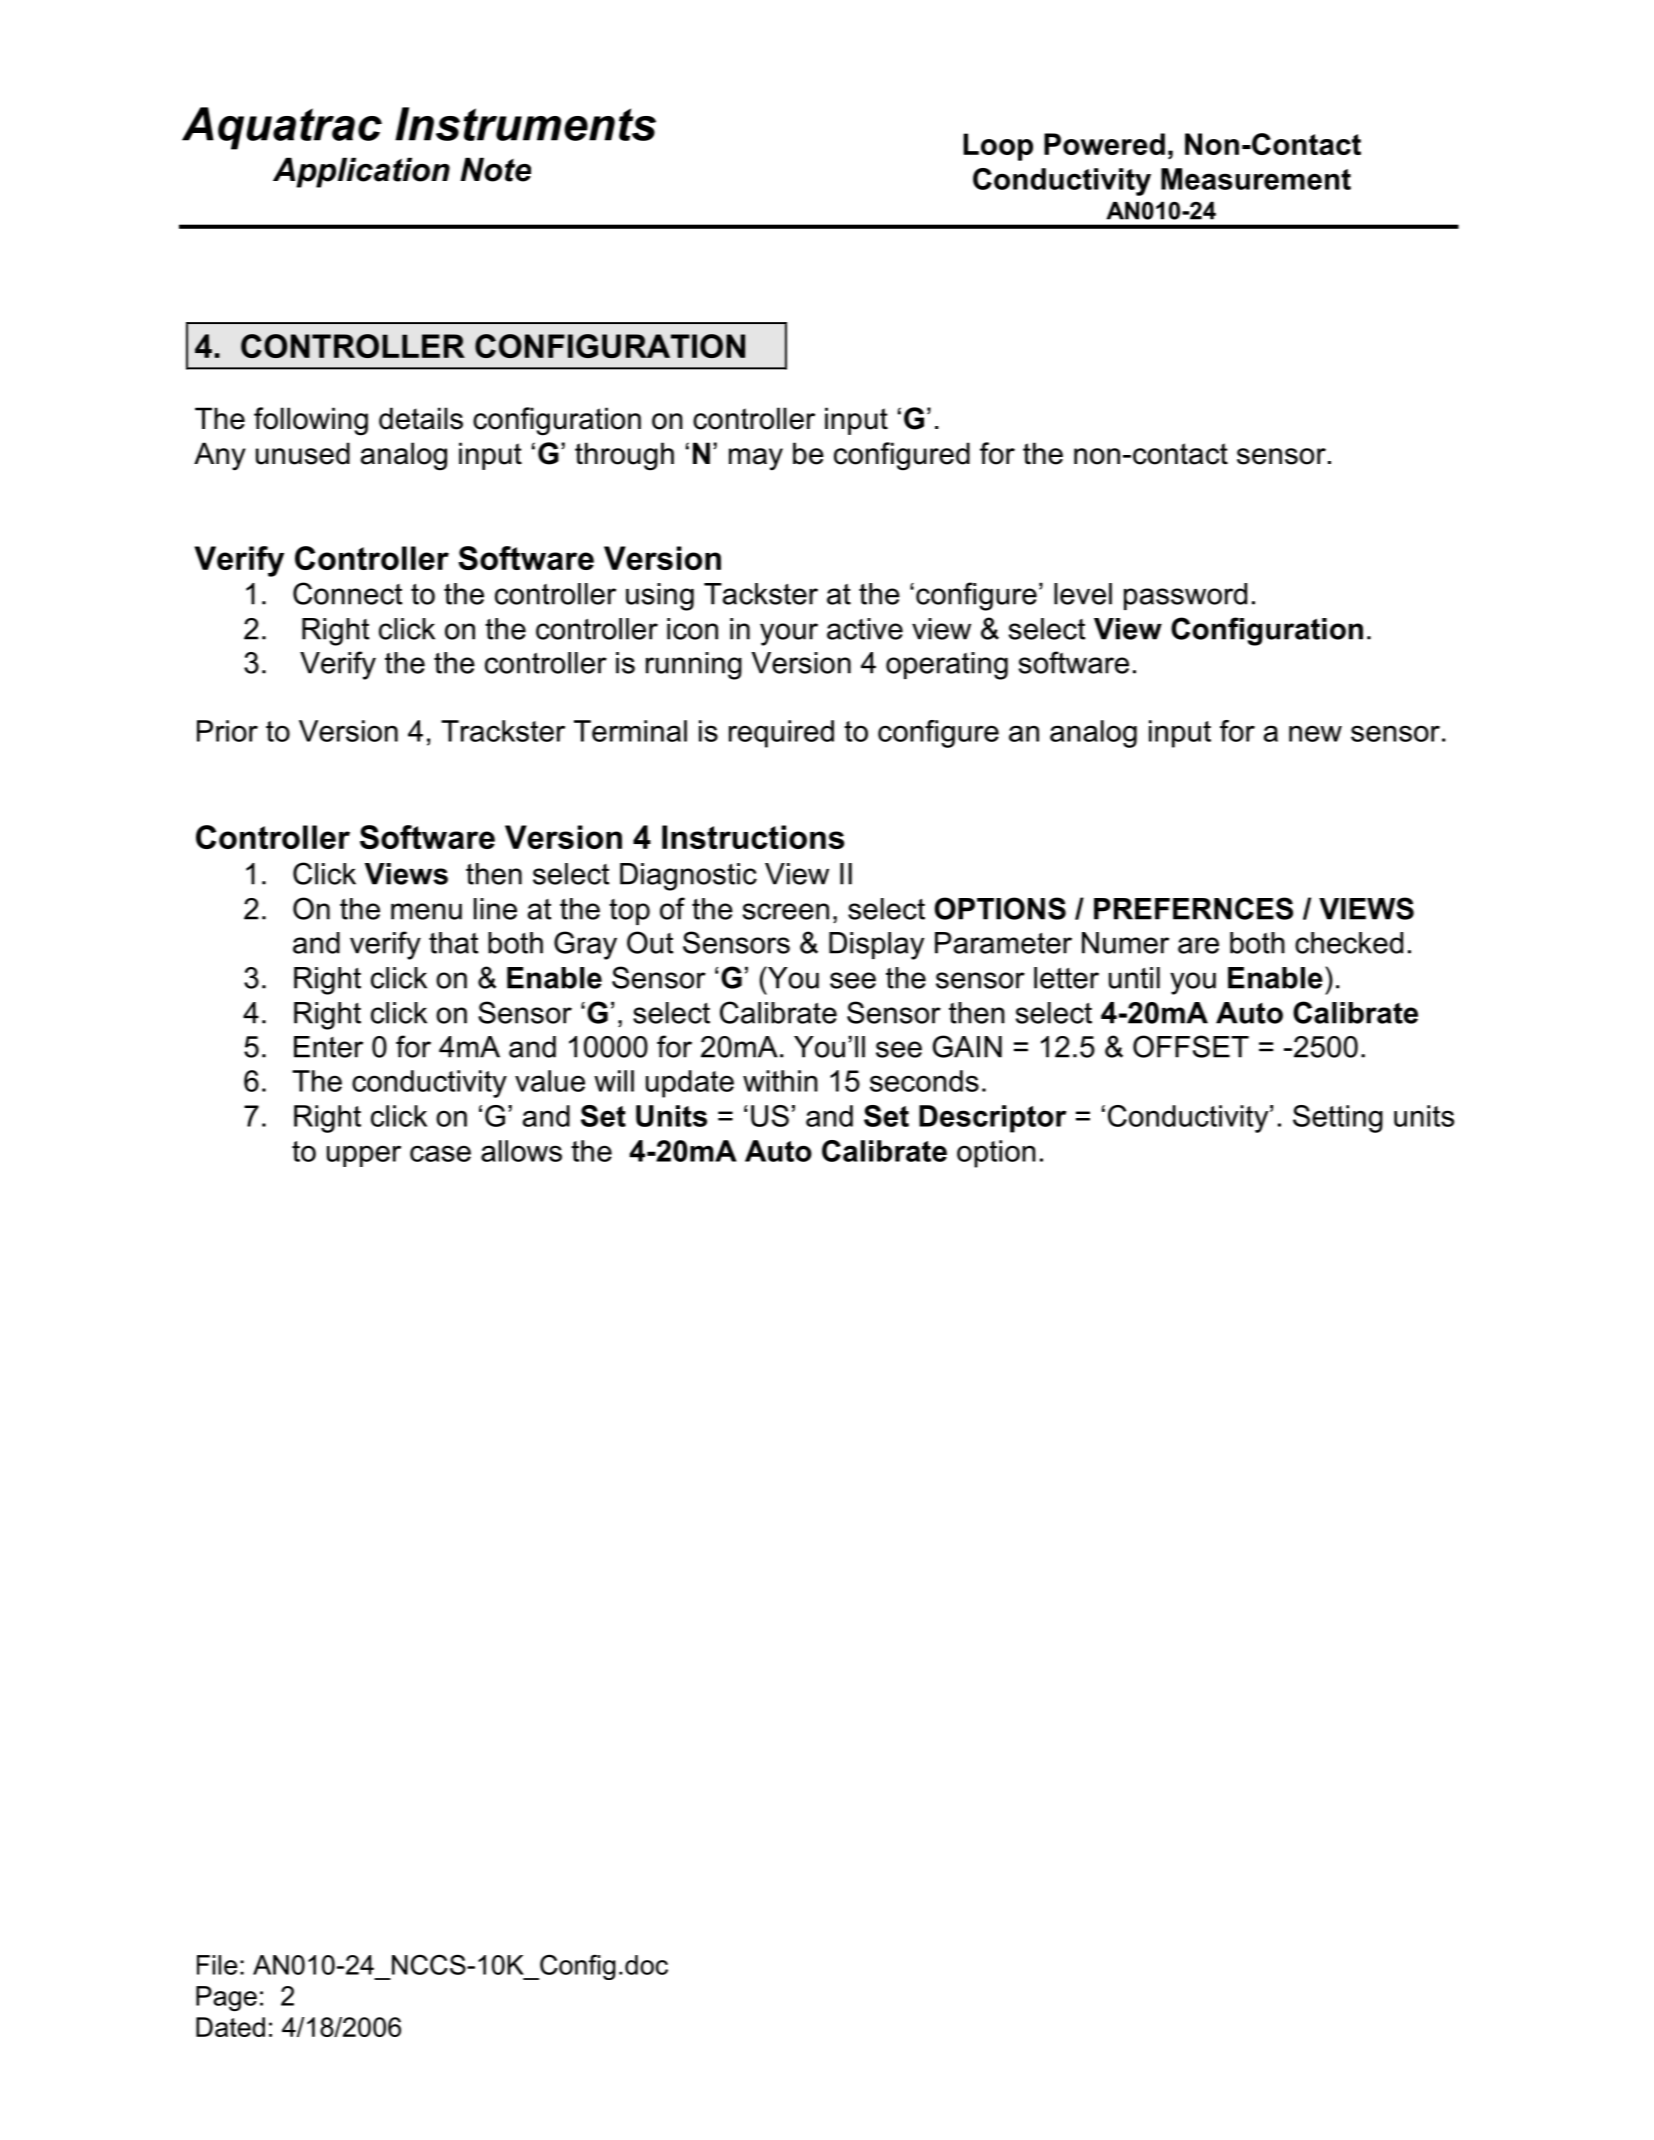 This document has width=1654, height=2140. Describe the element at coordinates (226, 1998) in the document. I see `Page` at that location.
